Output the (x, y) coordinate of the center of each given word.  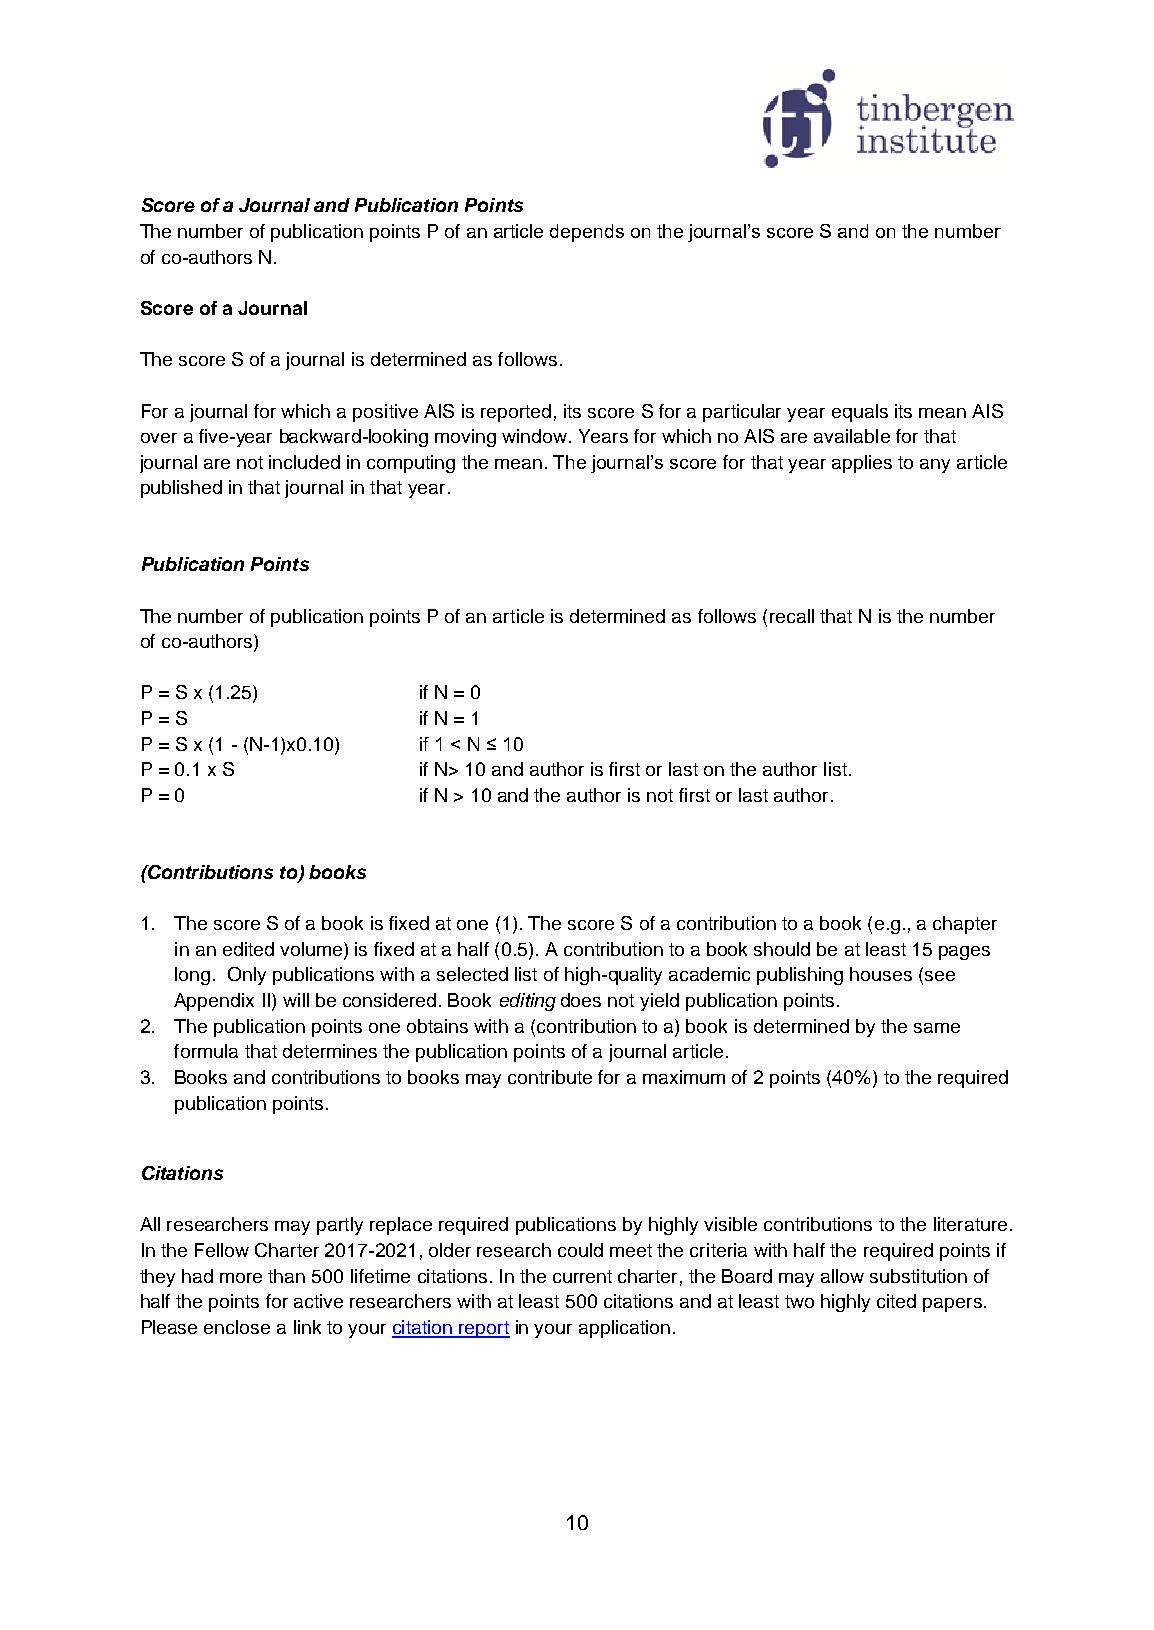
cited (896, 1301)
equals (860, 413)
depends (587, 233)
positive (385, 413)
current (582, 1276)
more (241, 1278)
